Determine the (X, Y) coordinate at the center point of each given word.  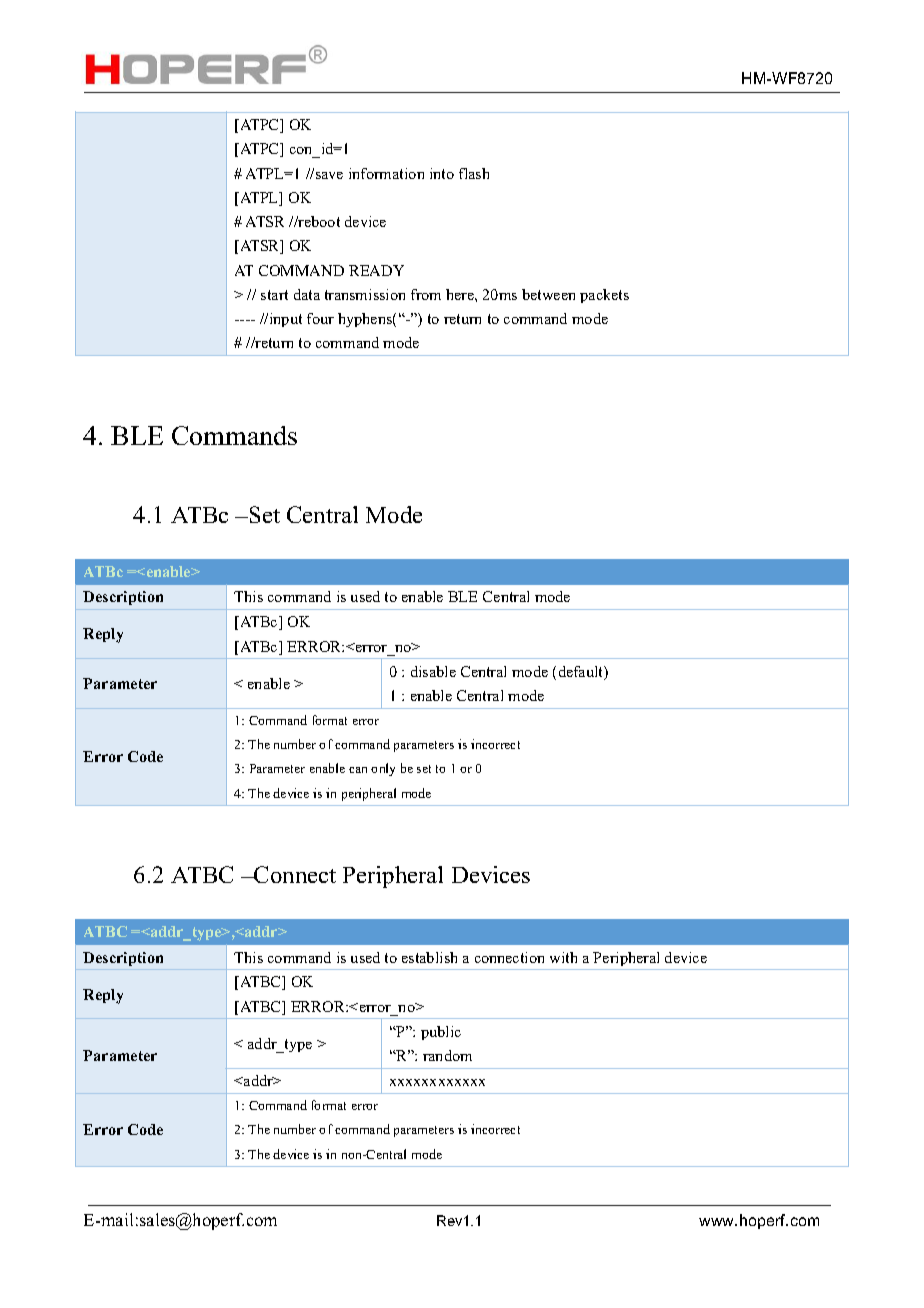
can (358, 770)
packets (604, 296)
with (563, 957)
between (548, 294)
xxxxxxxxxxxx (437, 1082)
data (307, 294)
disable (433, 671)
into (442, 173)
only (383, 769)
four (320, 318)
